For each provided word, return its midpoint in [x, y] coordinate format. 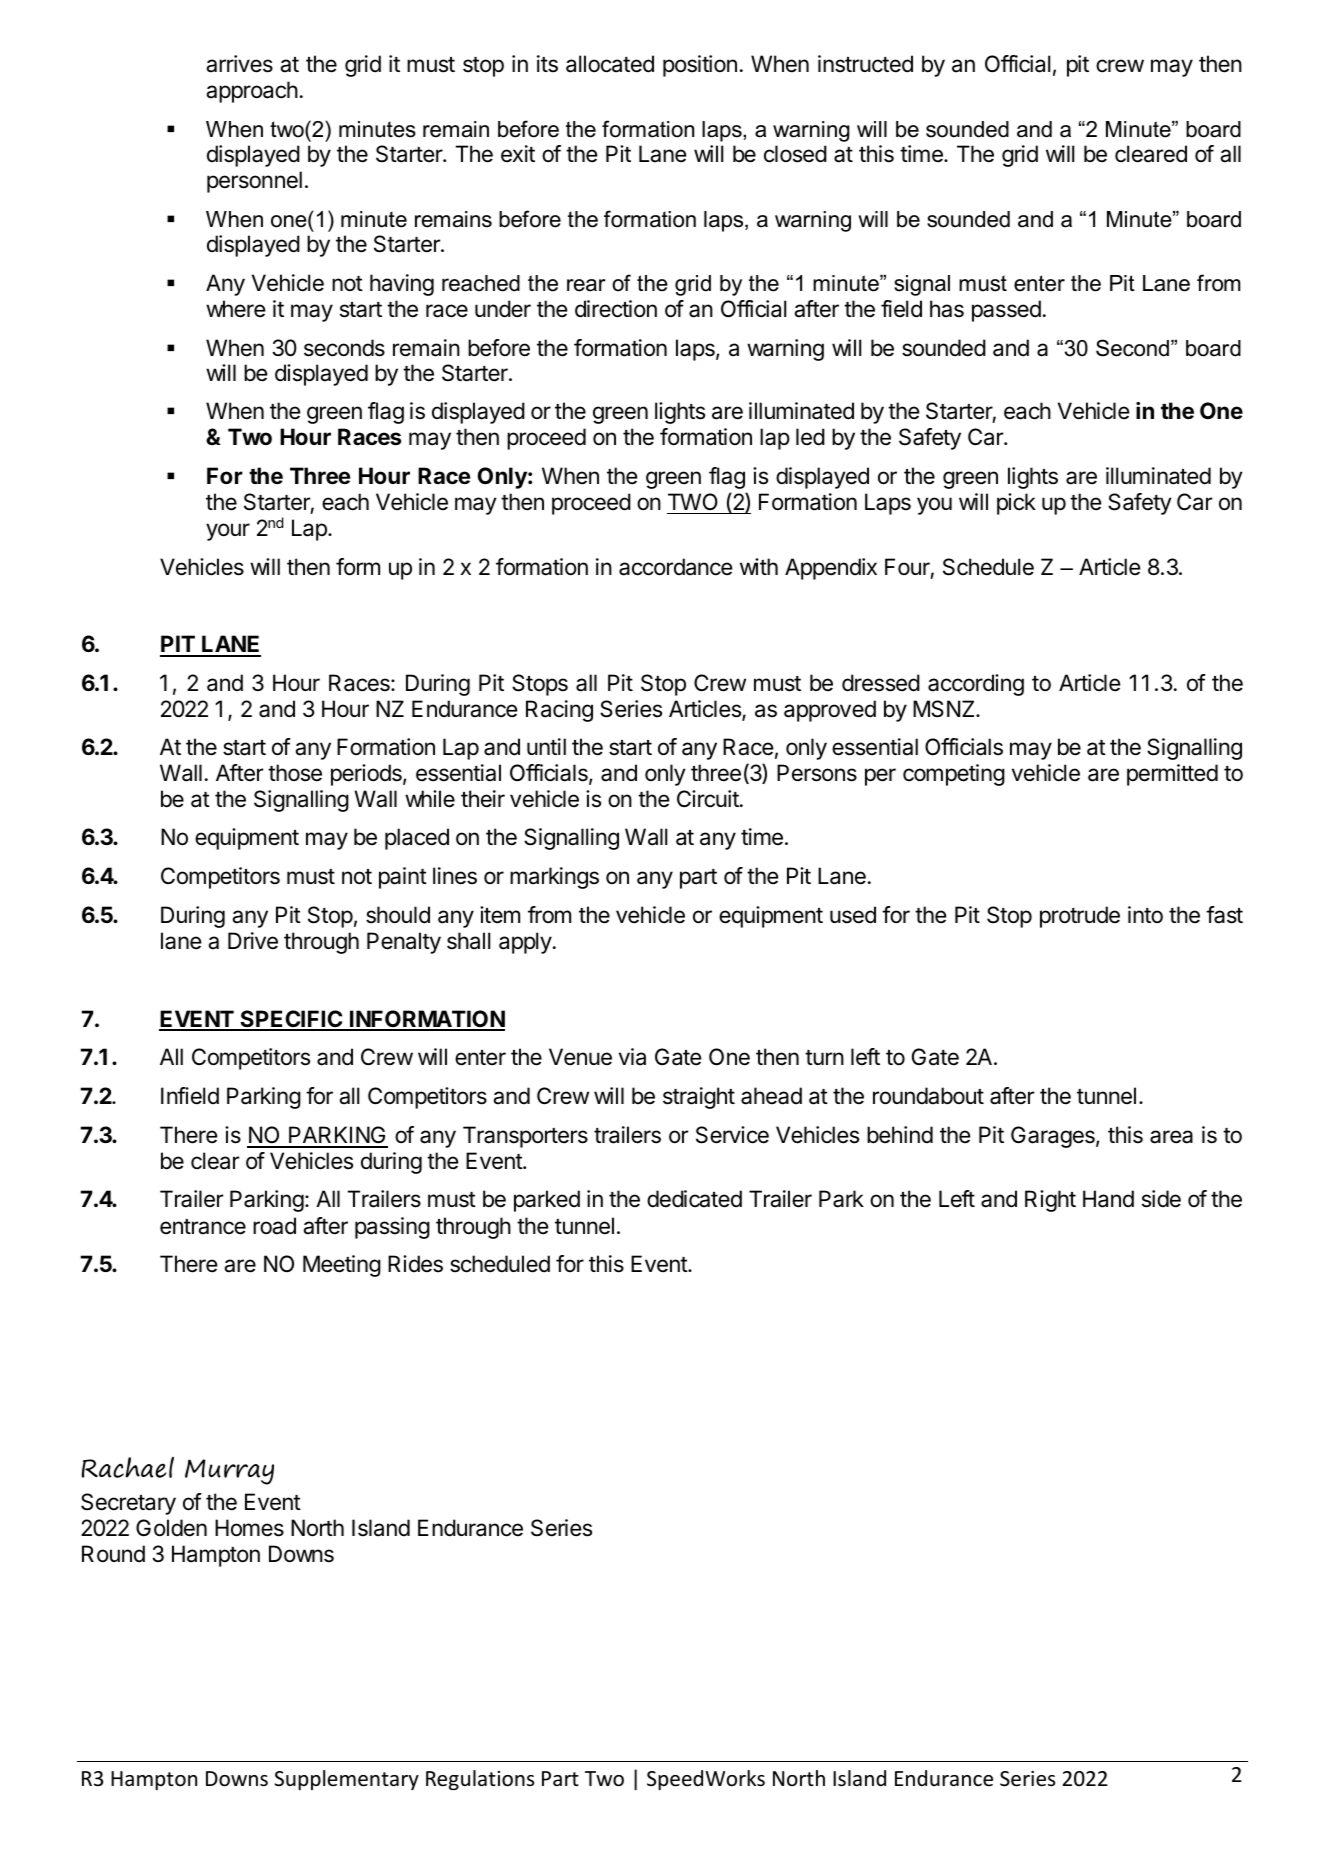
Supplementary [347, 1780]
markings [554, 878]
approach [252, 92]
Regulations [480, 1780]
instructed [865, 64]
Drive [253, 941]
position [700, 66]
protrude [1080, 917]
